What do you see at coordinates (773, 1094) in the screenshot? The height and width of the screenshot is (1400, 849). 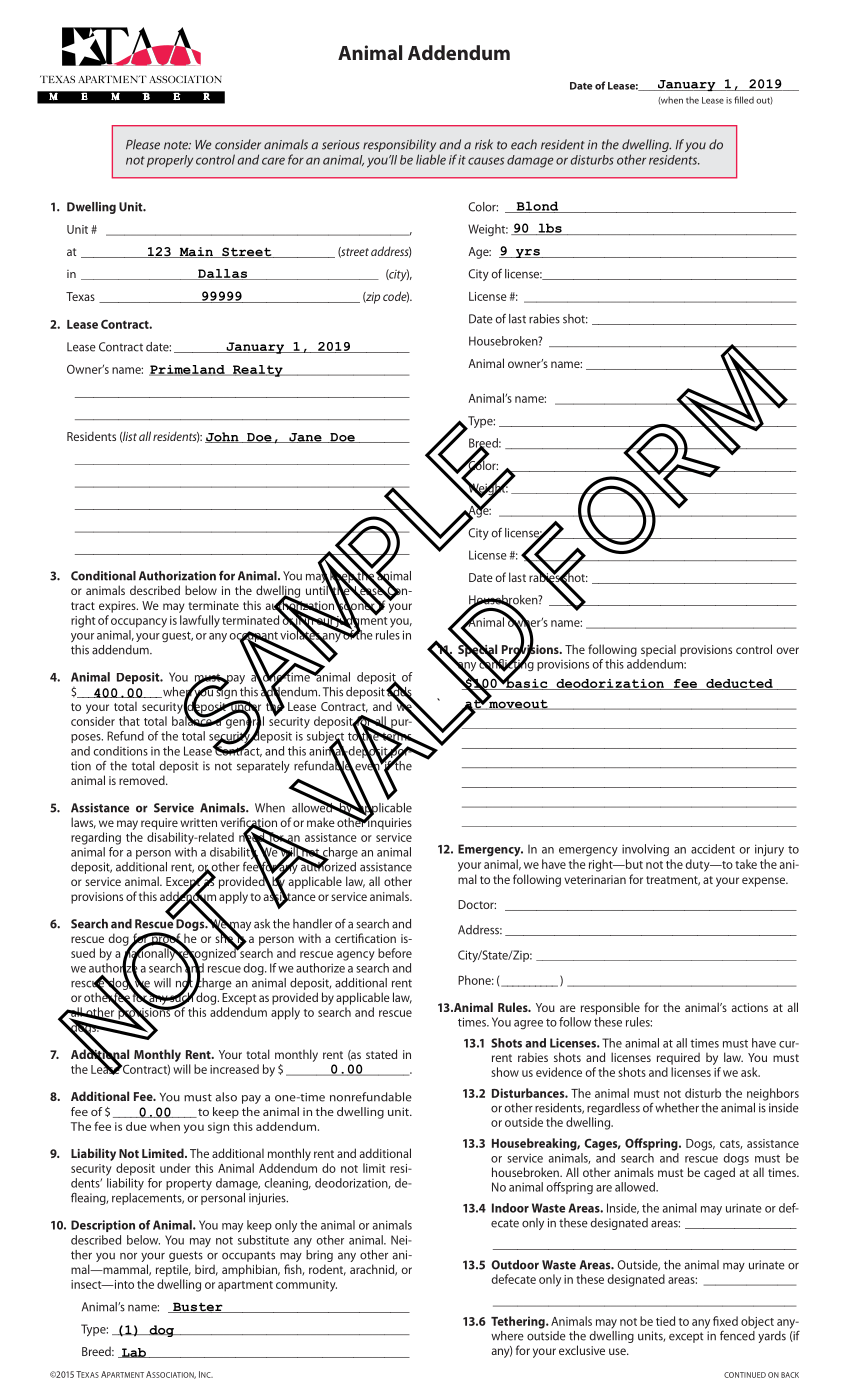 I see `neighbors` at bounding box center [773, 1094].
